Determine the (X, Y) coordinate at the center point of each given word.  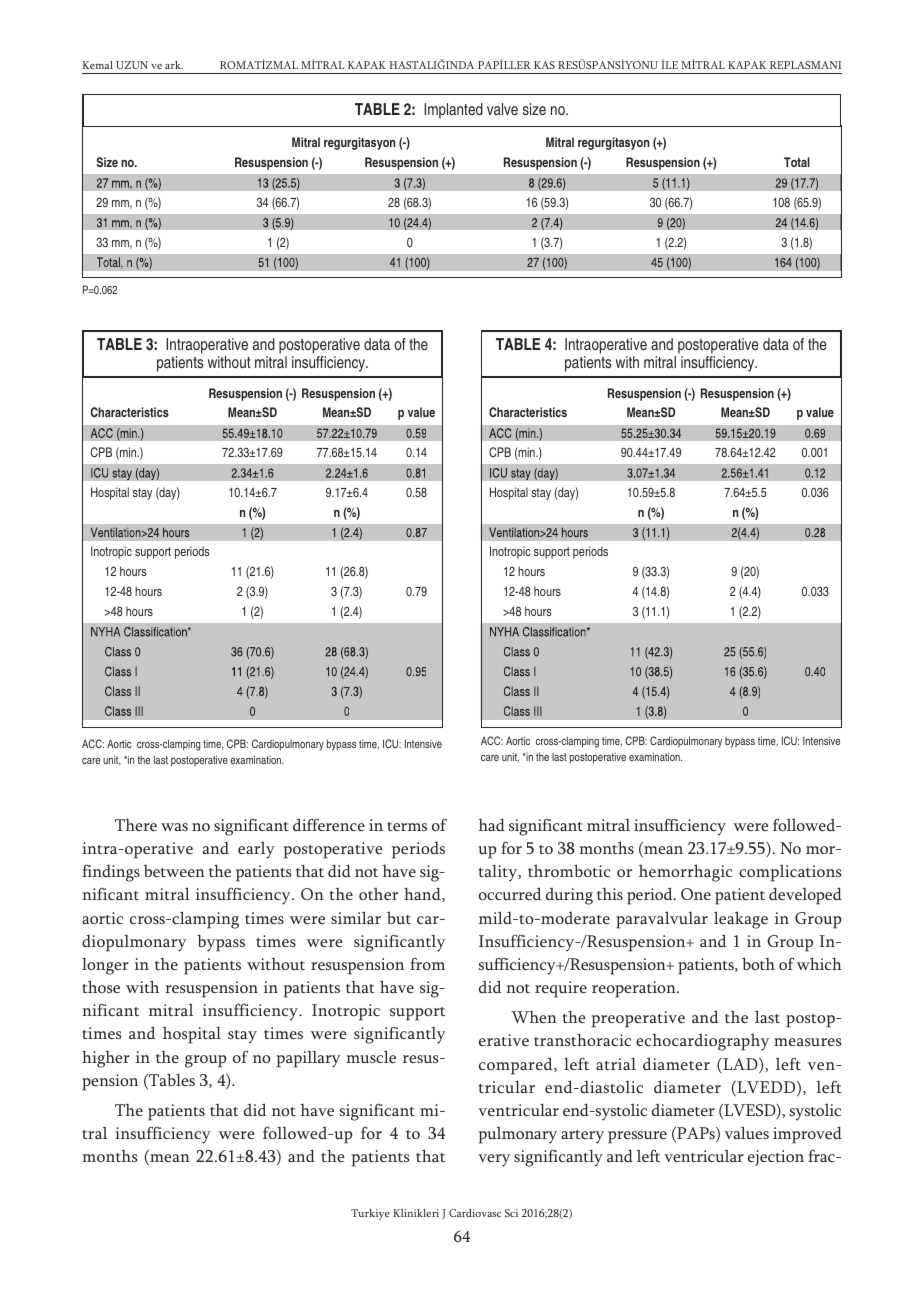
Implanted (453, 111)
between (174, 871)
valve (502, 109)
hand (423, 894)
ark (174, 65)
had (491, 824)
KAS (544, 65)
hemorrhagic (685, 873)
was (174, 827)
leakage (741, 920)
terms (407, 826)
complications (790, 873)
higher (106, 1059)
